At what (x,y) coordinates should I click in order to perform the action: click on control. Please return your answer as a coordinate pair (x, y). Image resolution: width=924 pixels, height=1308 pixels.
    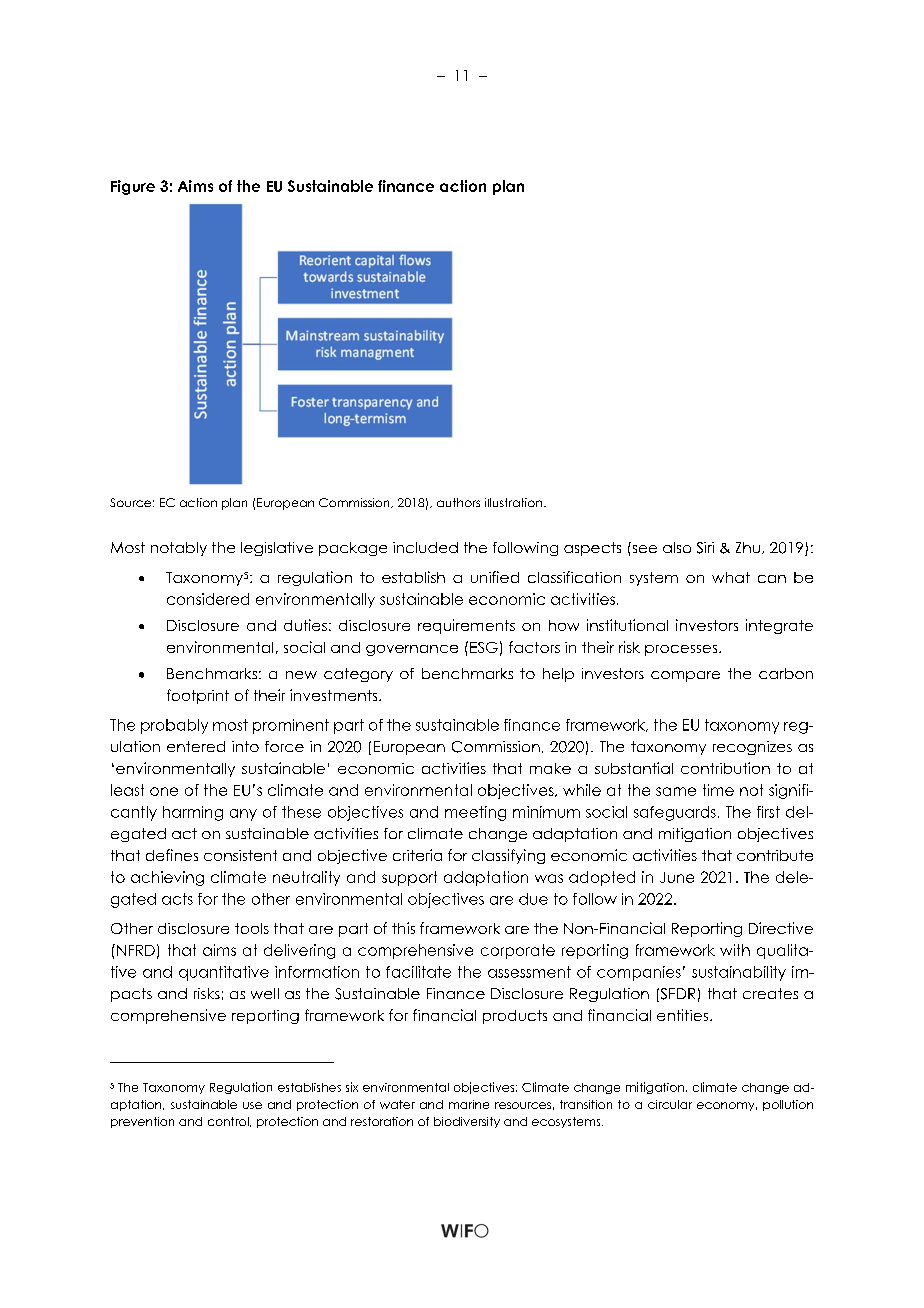
    Looking at the image, I should click on (229, 1122).
